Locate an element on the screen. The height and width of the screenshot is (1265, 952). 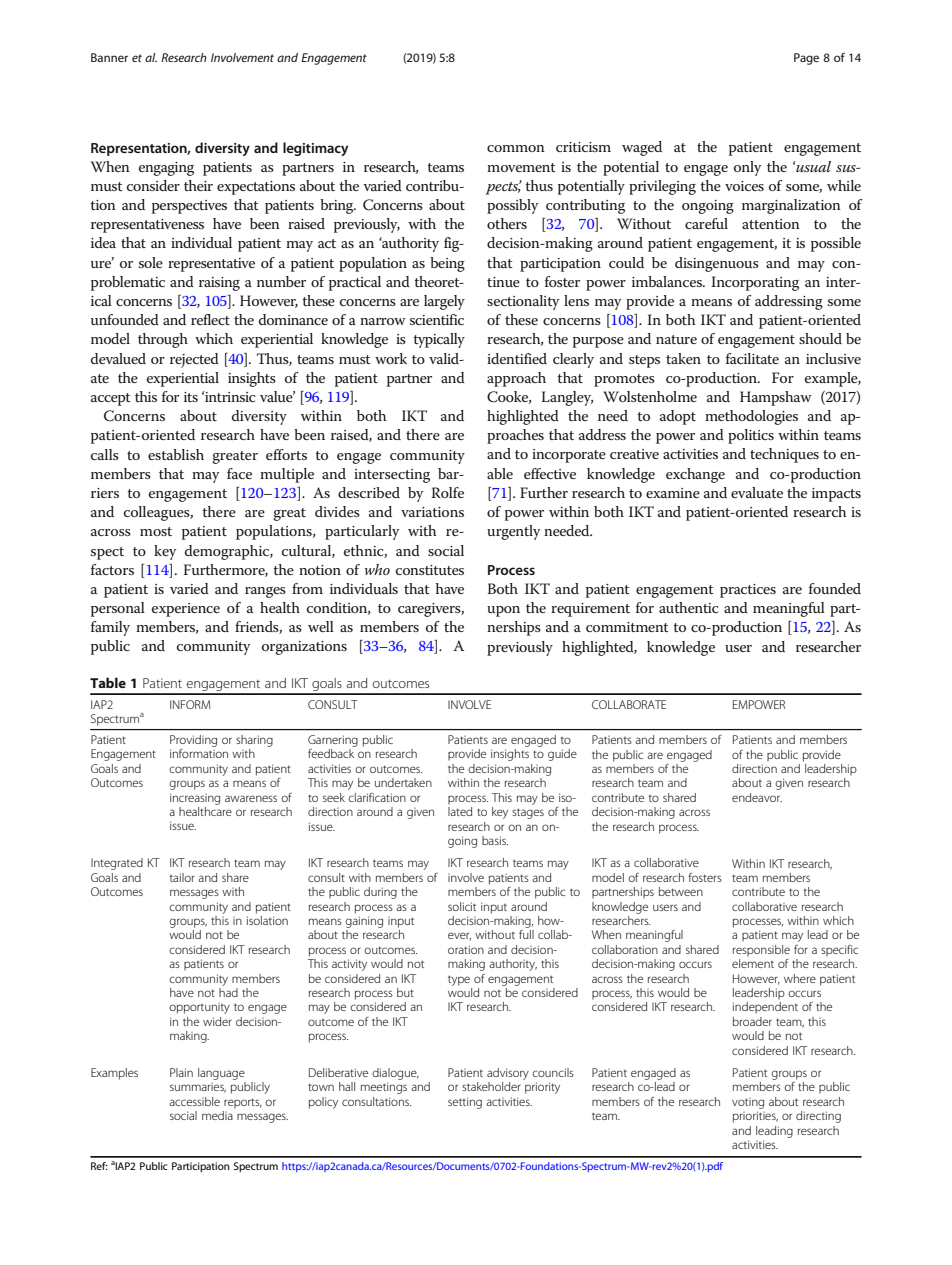
scientific is located at coordinates (437, 319).
